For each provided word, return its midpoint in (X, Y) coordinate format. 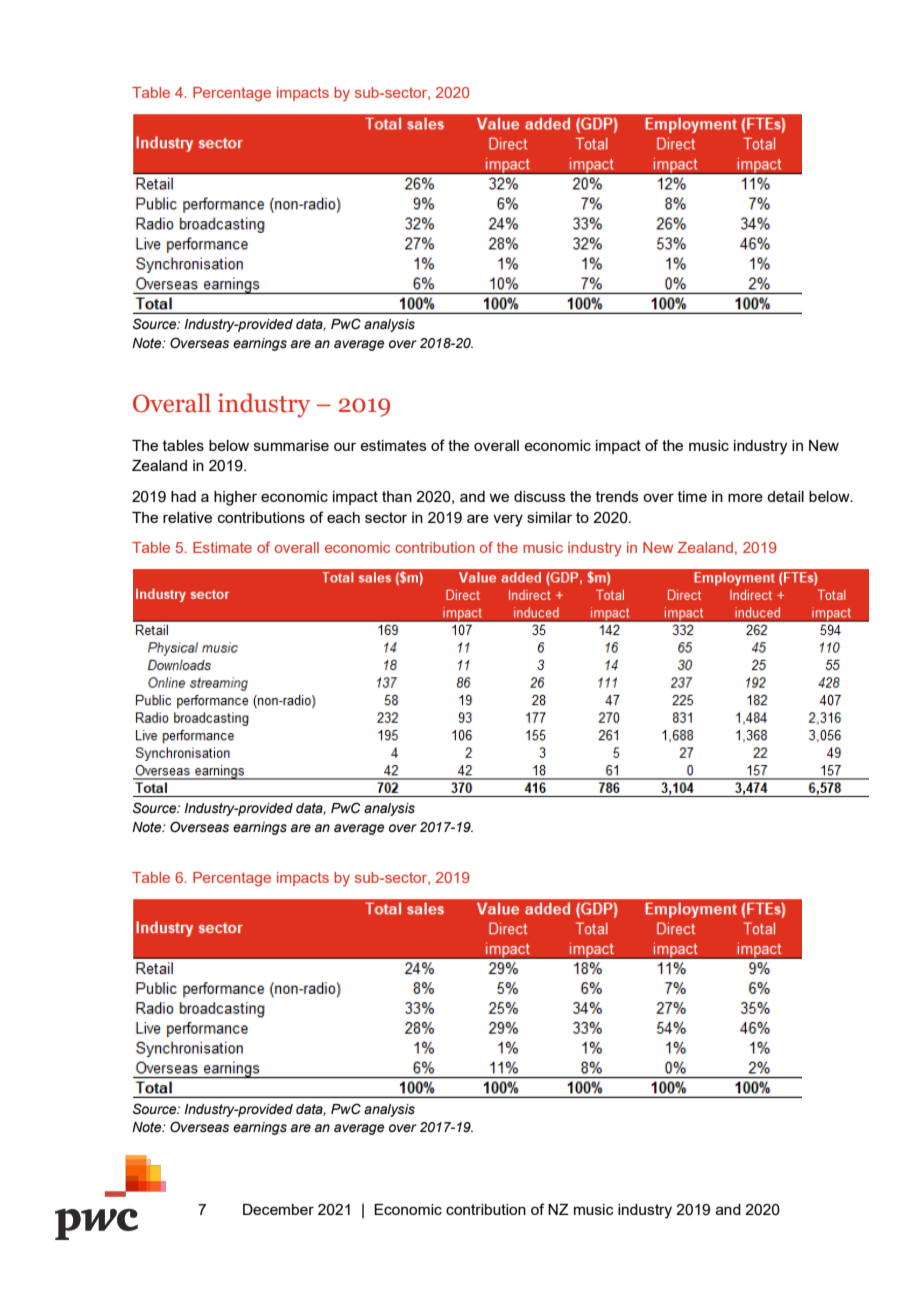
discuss (540, 496)
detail (785, 496)
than (397, 496)
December (278, 1209)
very (508, 520)
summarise (291, 445)
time (692, 496)
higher (235, 498)
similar (549, 517)
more (745, 497)
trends (617, 496)
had (183, 496)
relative (187, 517)
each (343, 517)
